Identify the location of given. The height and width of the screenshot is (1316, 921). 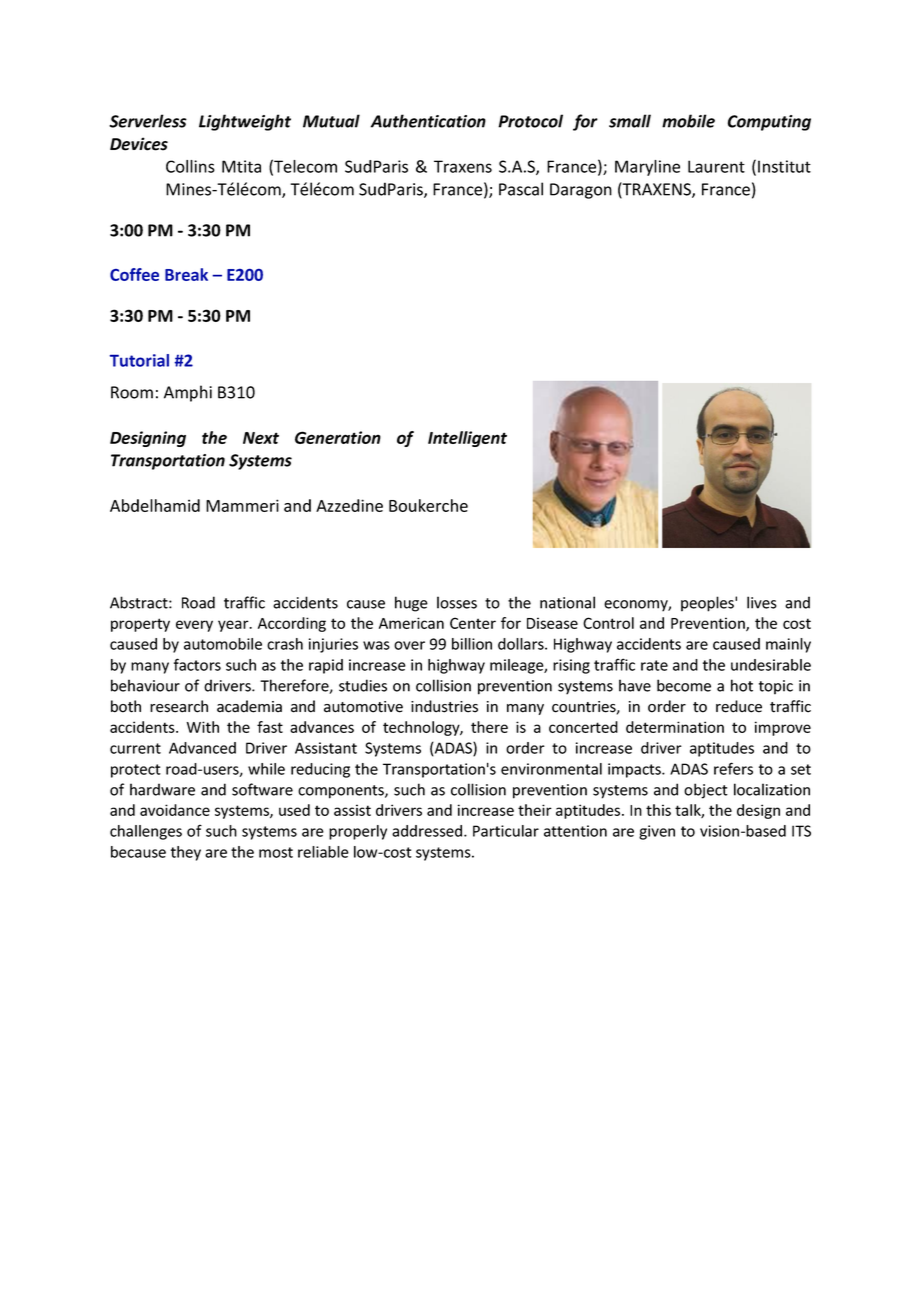
(657, 832).
